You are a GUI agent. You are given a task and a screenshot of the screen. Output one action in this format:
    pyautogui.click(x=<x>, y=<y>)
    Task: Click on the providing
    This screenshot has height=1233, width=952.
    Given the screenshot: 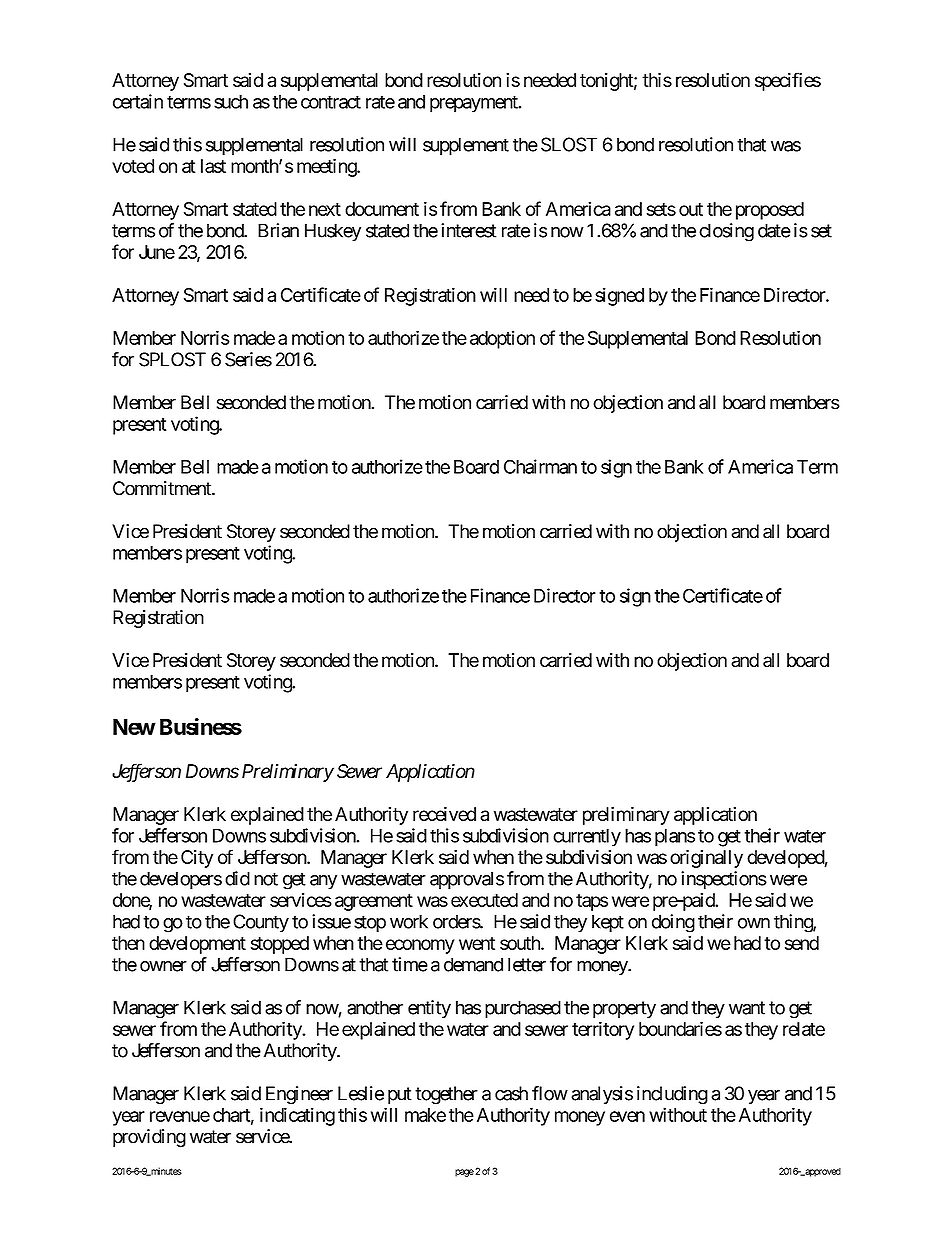 What is the action you would take?
    pyautogui.click(x=149, y=1138)
